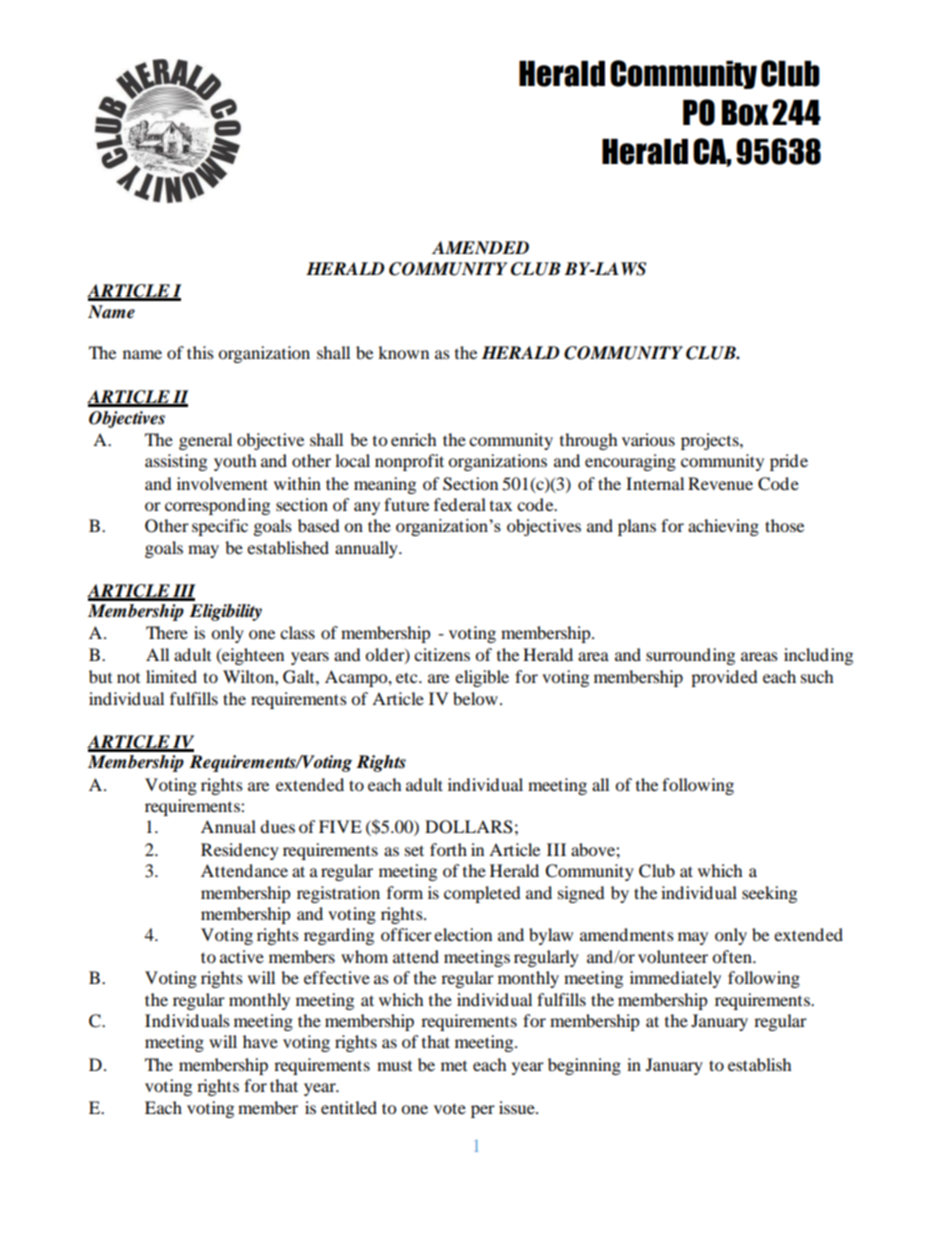  I want to click on provided, so click(724, 678).
